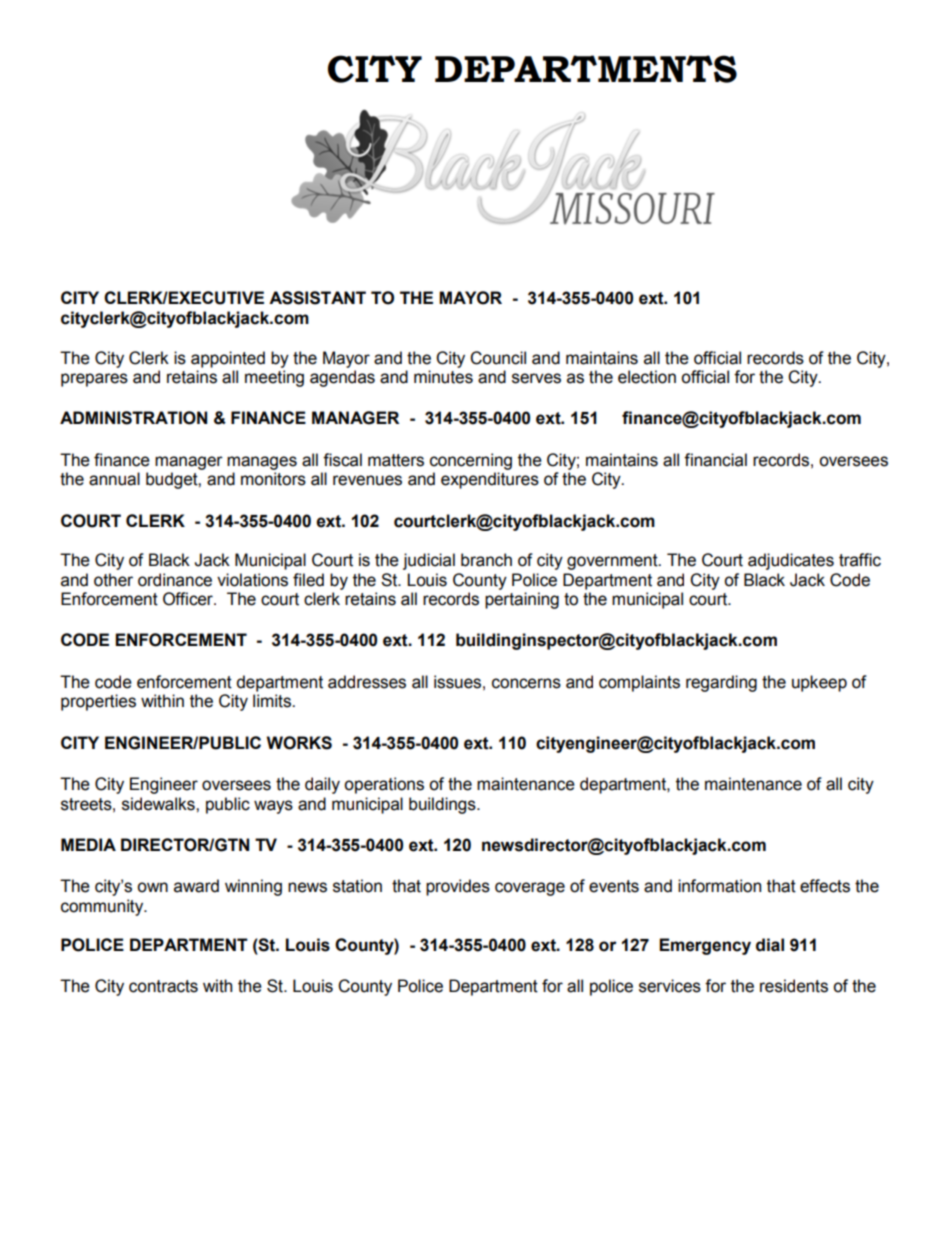 The width and height of the page is (952, 1233). What do you see at coordinates (163, 986) in the page?
I see `contracts` at bounding box center [163, 986].
